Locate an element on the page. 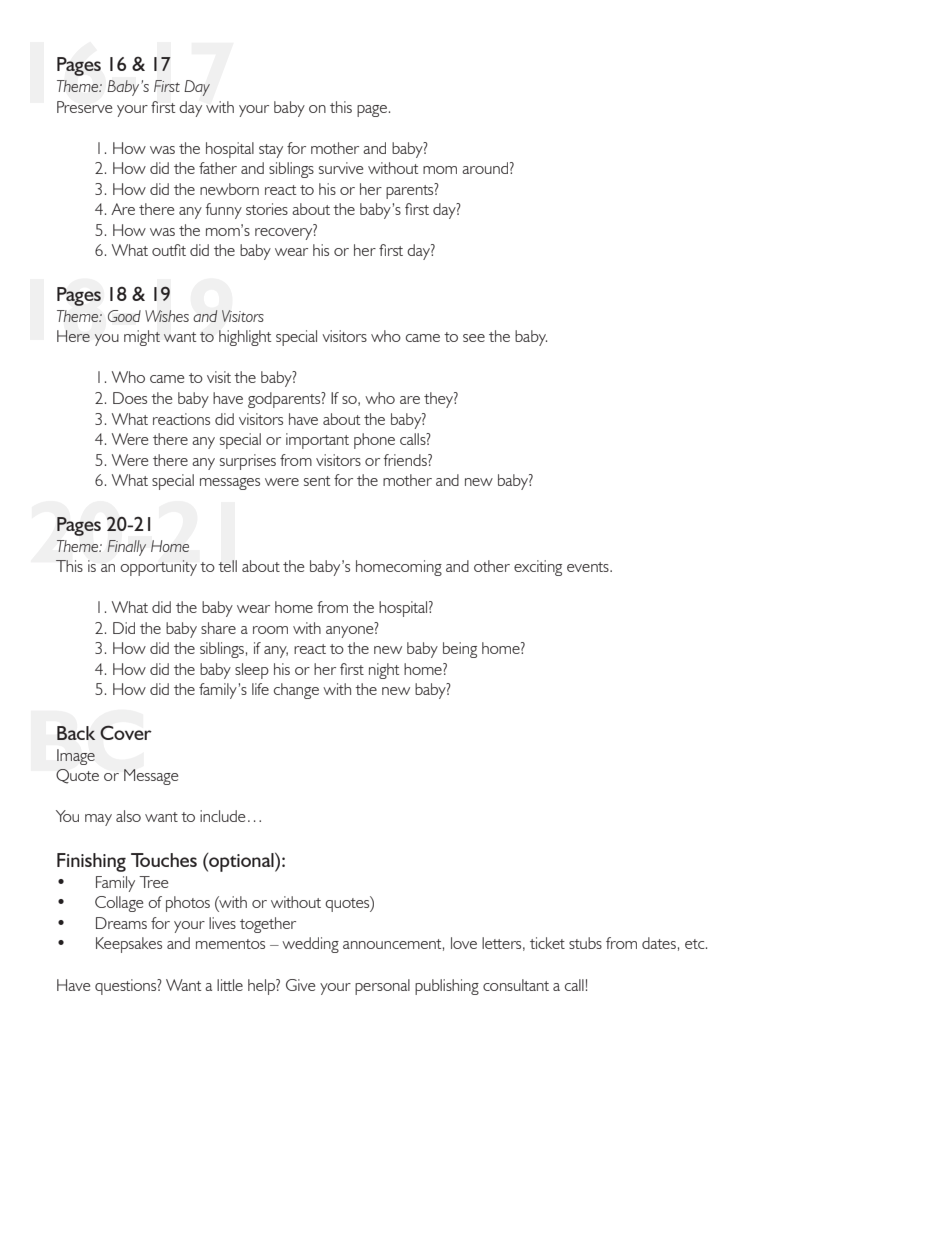  events is located at coordinates (589, 567).
